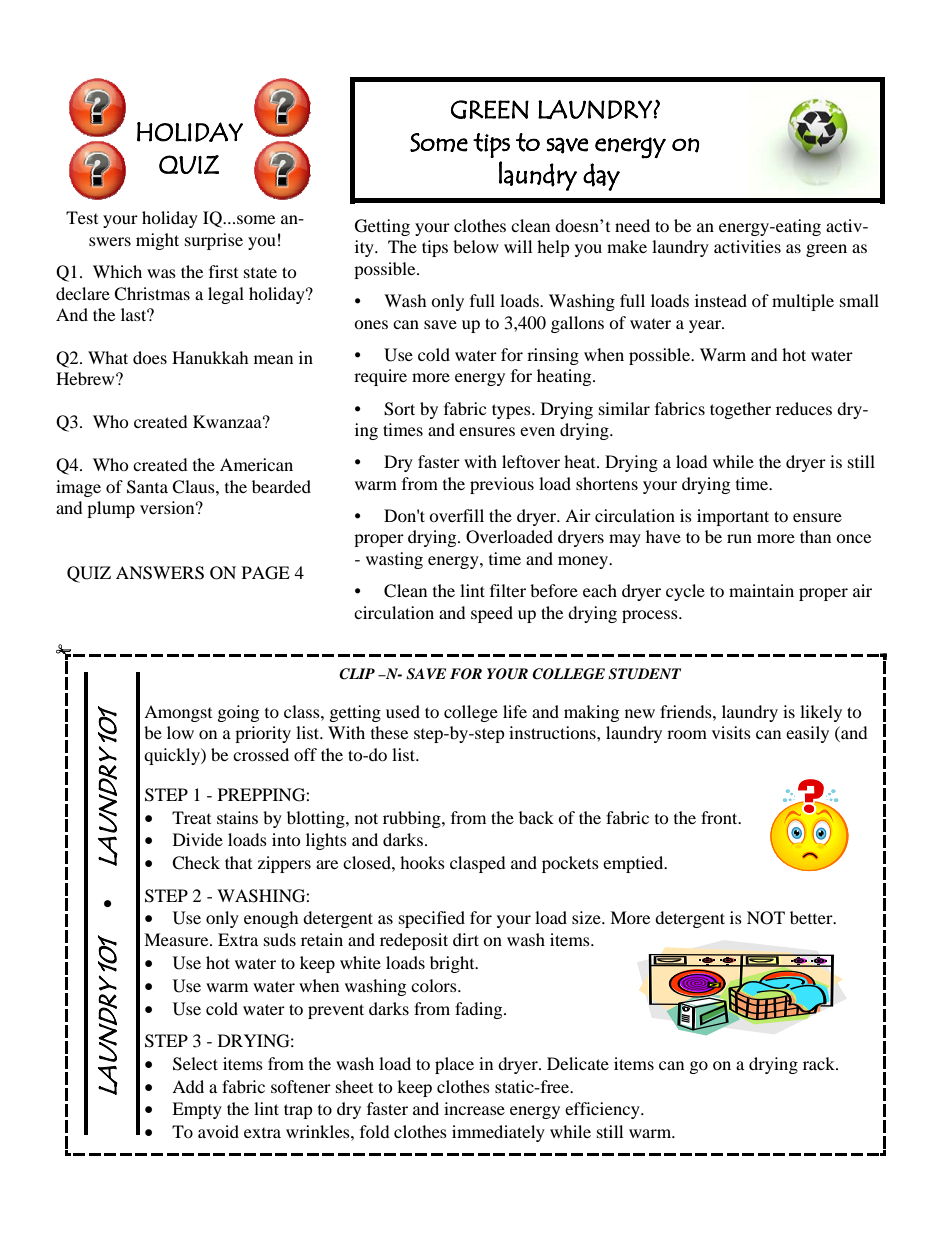 The image size is (952, 1233). Describe the element at coordinates (214, 241) in the page. I see `surprise` at that location.
